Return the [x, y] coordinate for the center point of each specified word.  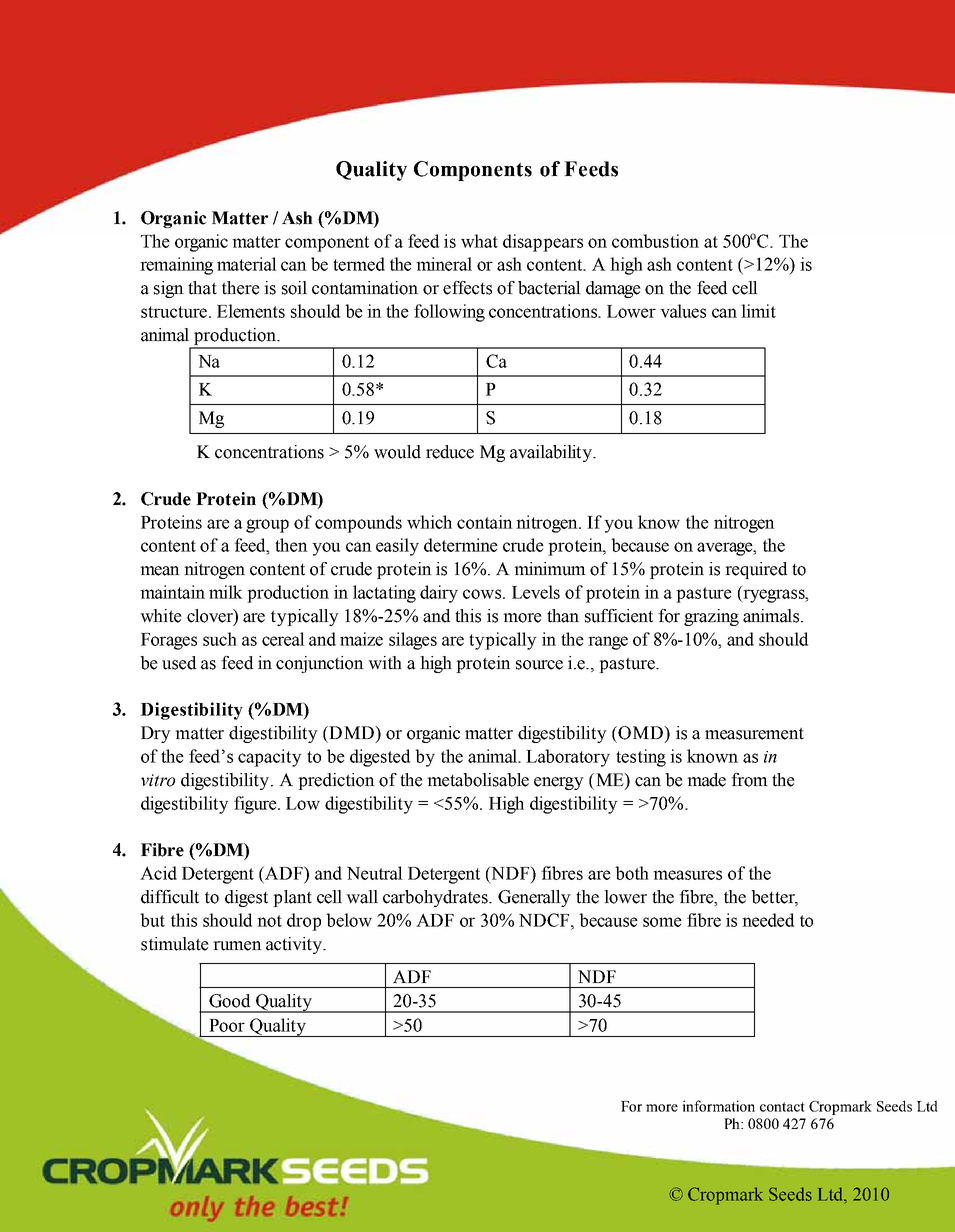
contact [782, 1107]
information [719, 1106]
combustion [655, 241]
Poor [227, 1025]
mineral [444, 264]
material [247, 264]
